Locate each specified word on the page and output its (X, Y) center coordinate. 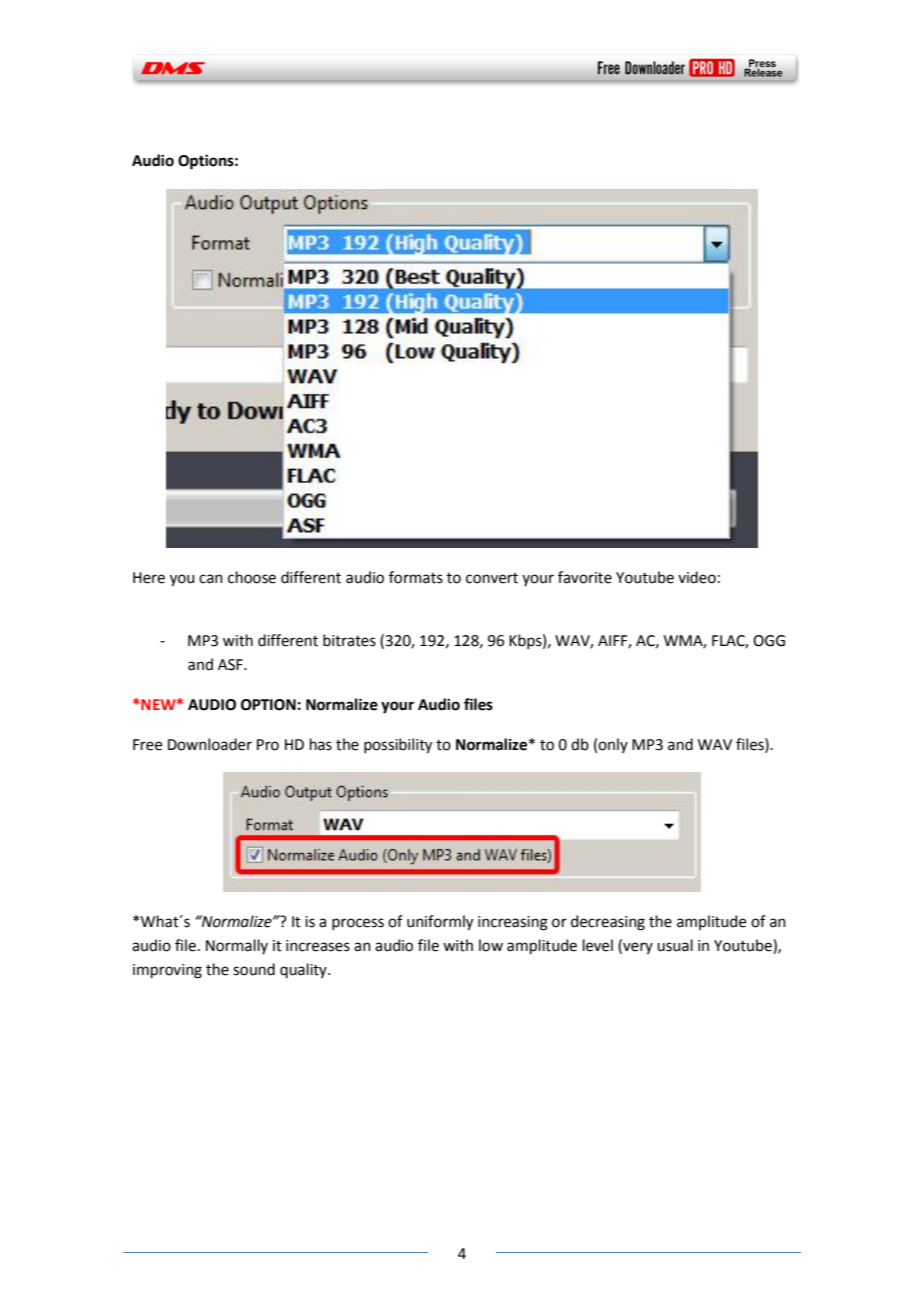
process (358, 924)
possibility (398, 746)
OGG (769, 641)
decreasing (608, 923)
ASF (231, 665)
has (321, 744)
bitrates (349, 640)
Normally (237, 946)
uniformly (440, 923)
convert (492, 578)
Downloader (210, 744)
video (697, 577)
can (211, 579)
